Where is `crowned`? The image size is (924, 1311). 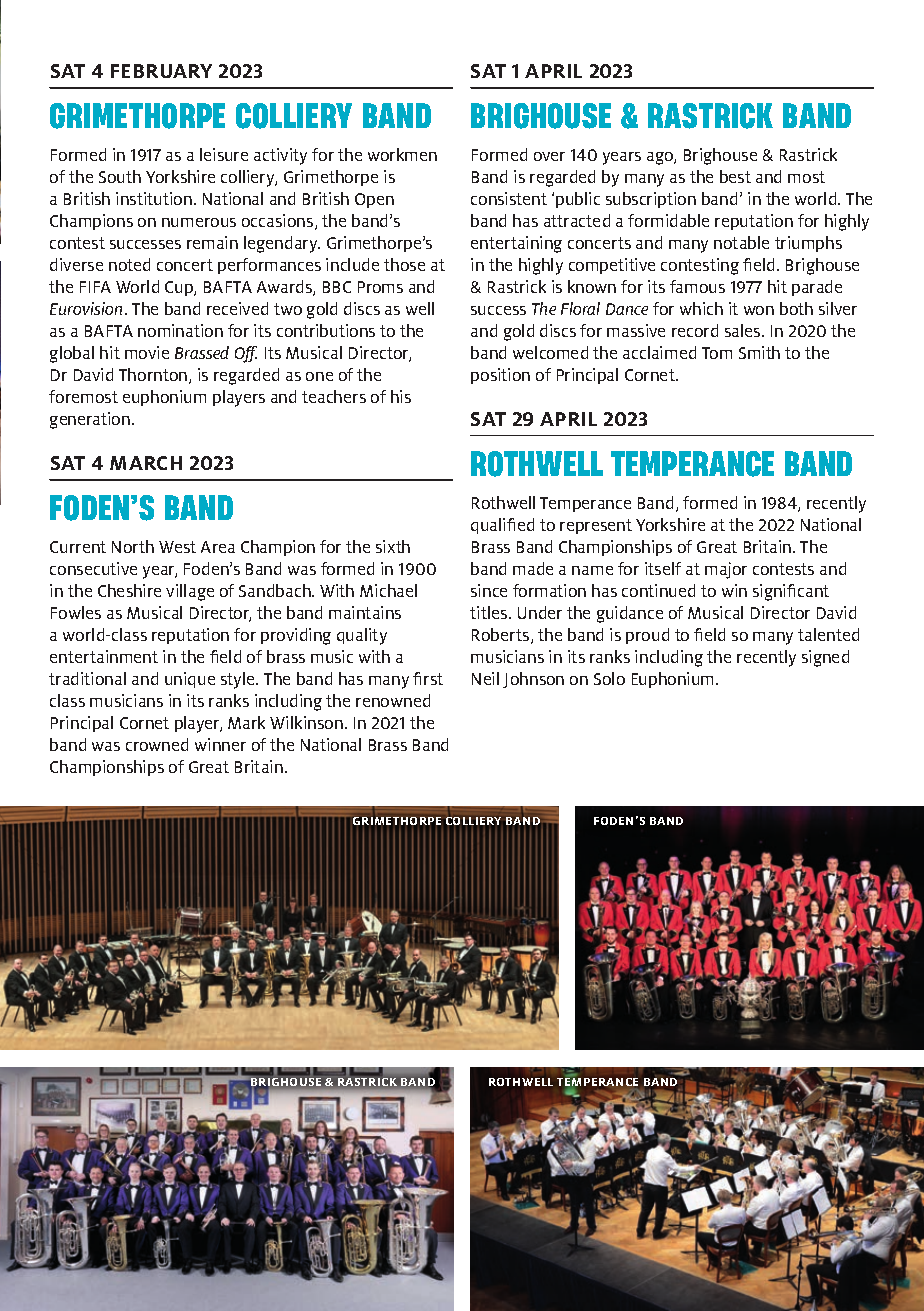 crowned is located at coordinates (157, 744).
